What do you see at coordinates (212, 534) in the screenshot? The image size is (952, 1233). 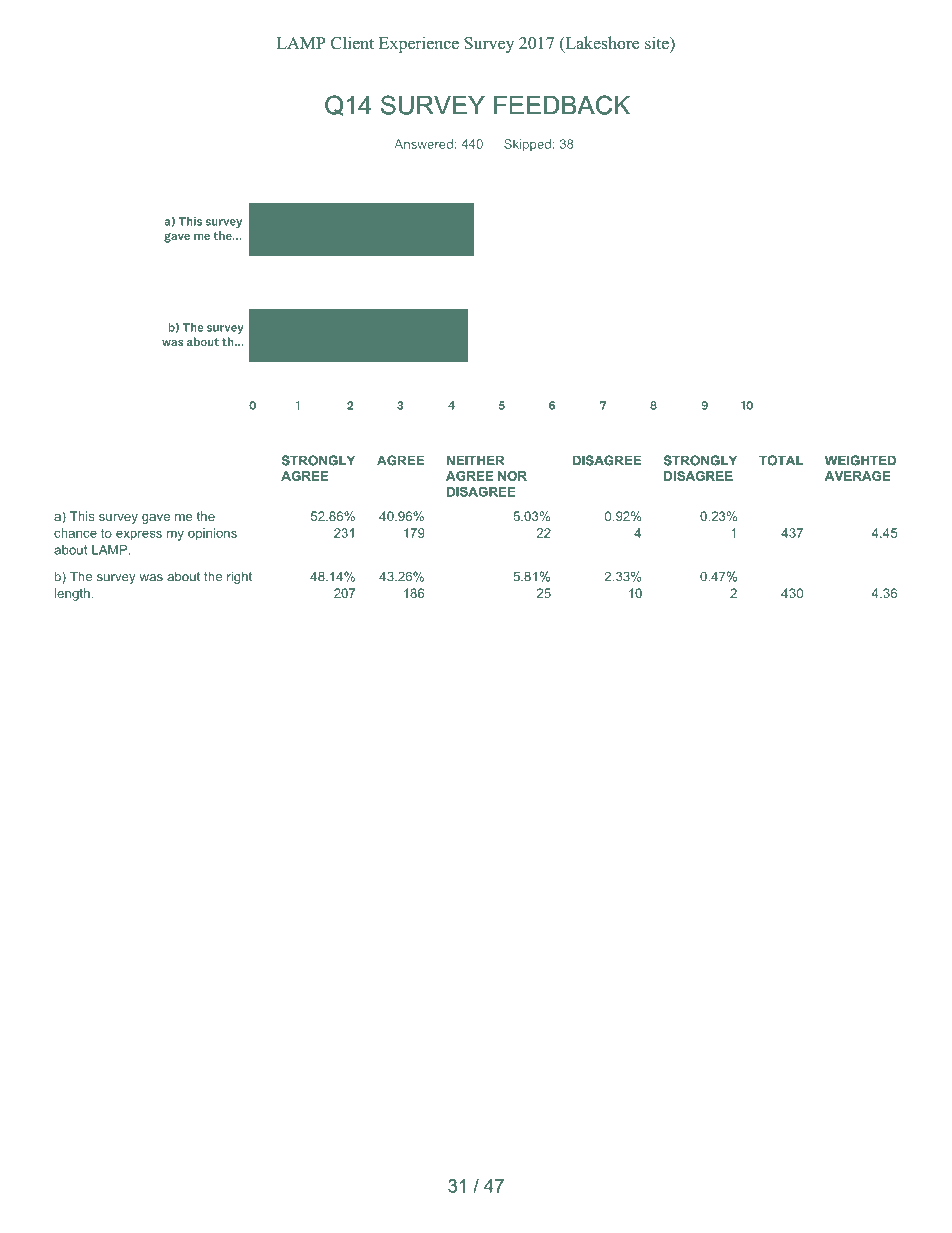 I see `opinions` at bounding box center [212, 534].
